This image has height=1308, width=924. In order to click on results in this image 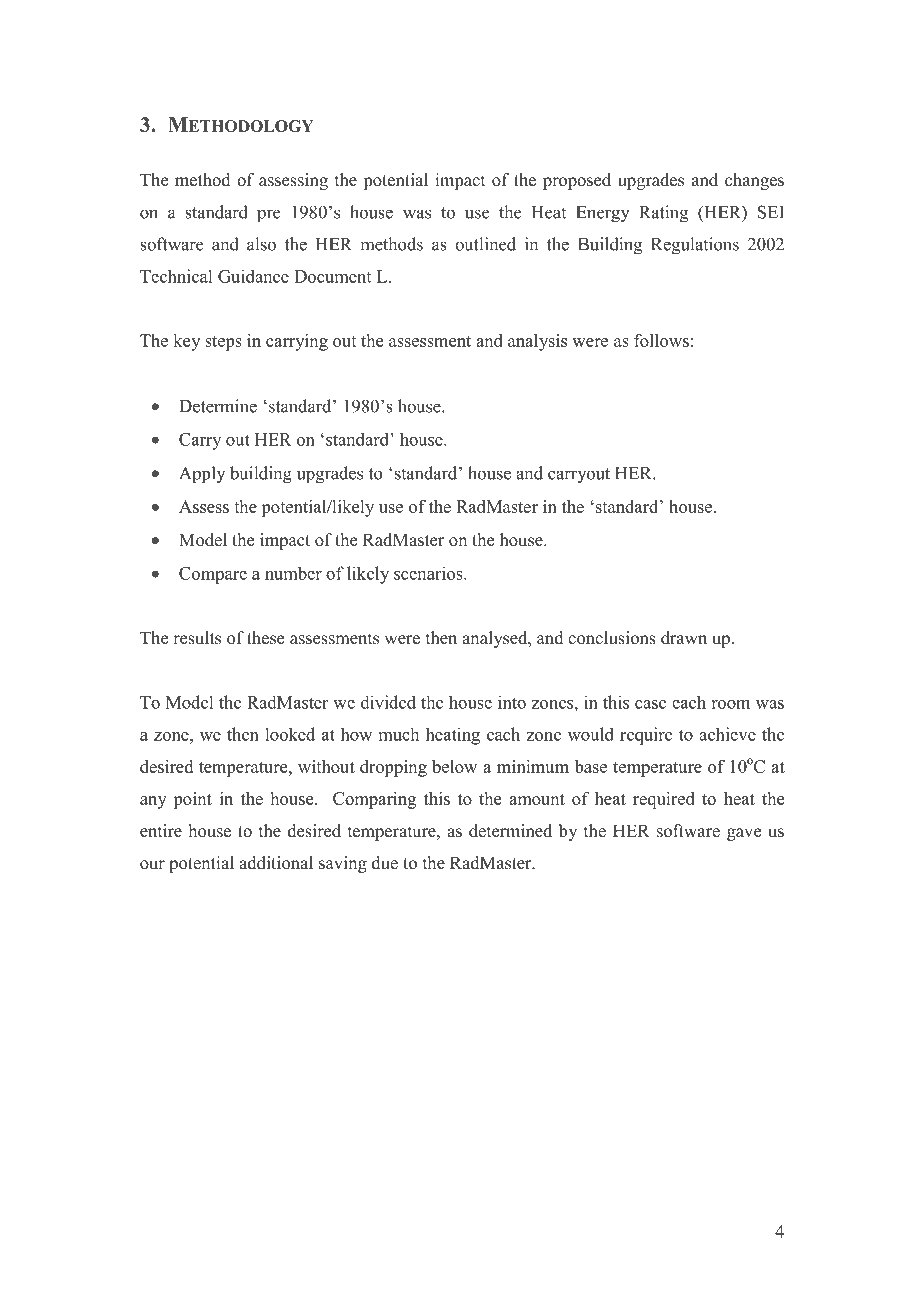, I will do `click(197, 638)`.
